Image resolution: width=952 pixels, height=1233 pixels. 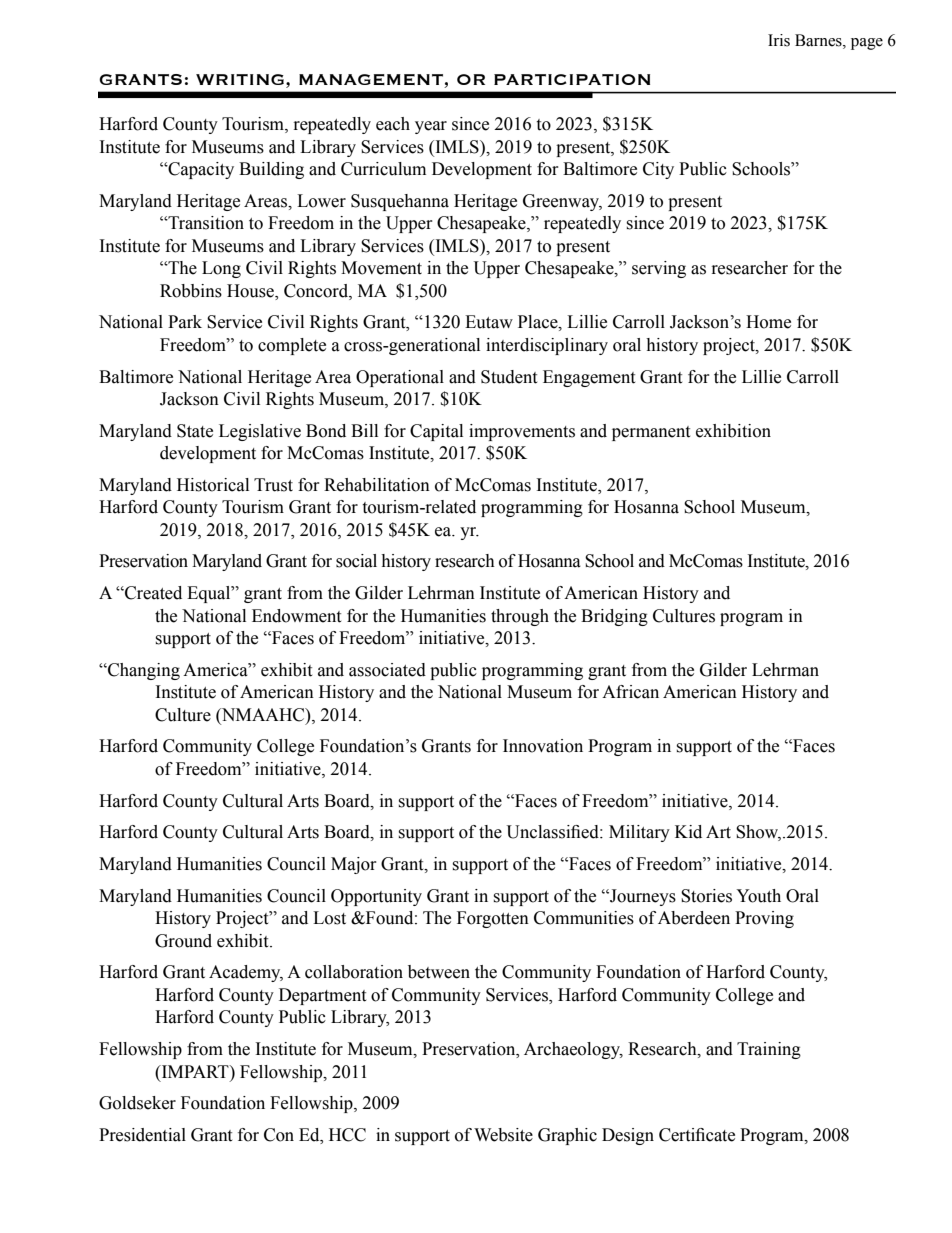 I want to click on improvements, so click(x=522, y=432).
